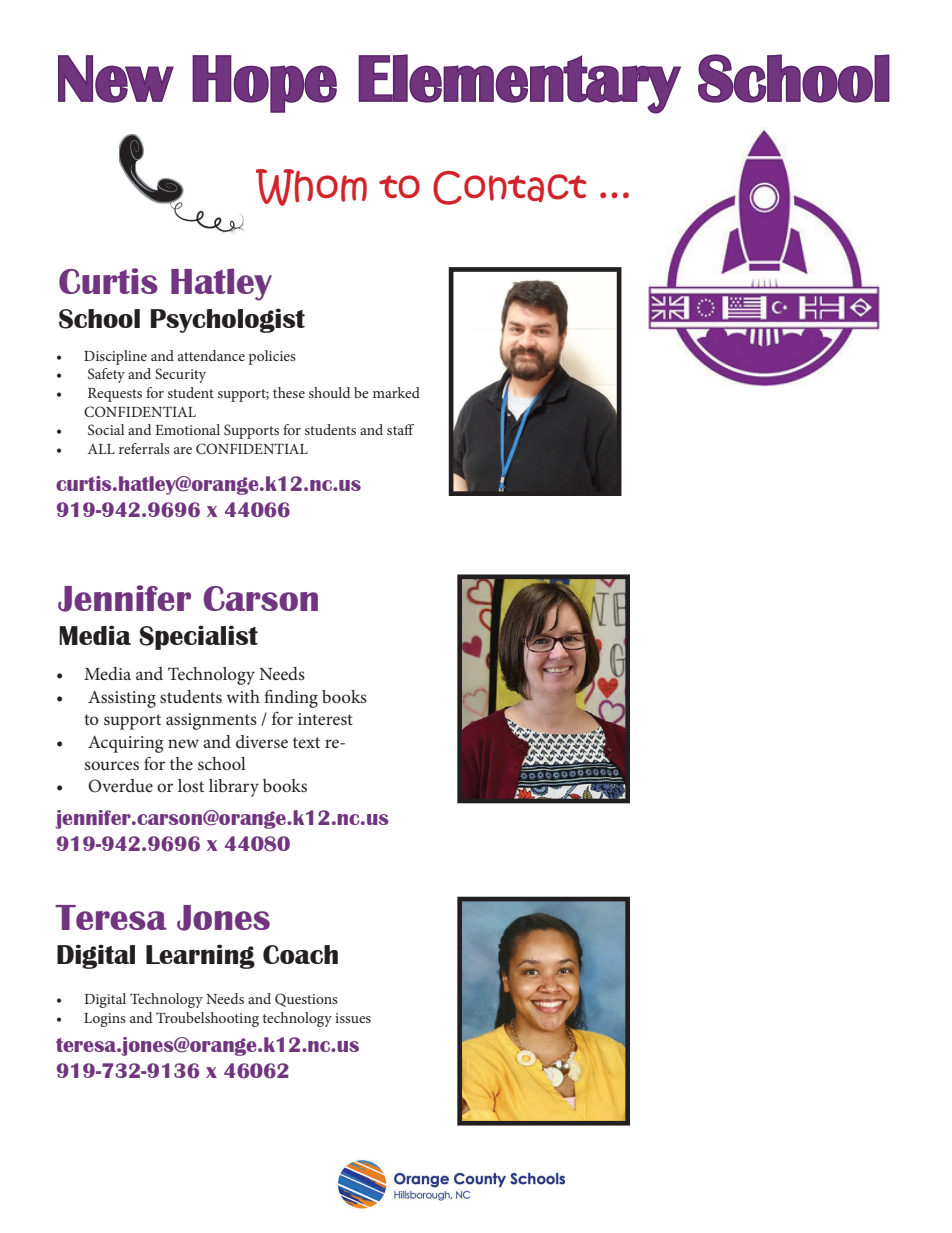 This document has width=952, height=1233. Describe the element at coordinates (306, 1000) in the document. I see `Questions` at that location.
